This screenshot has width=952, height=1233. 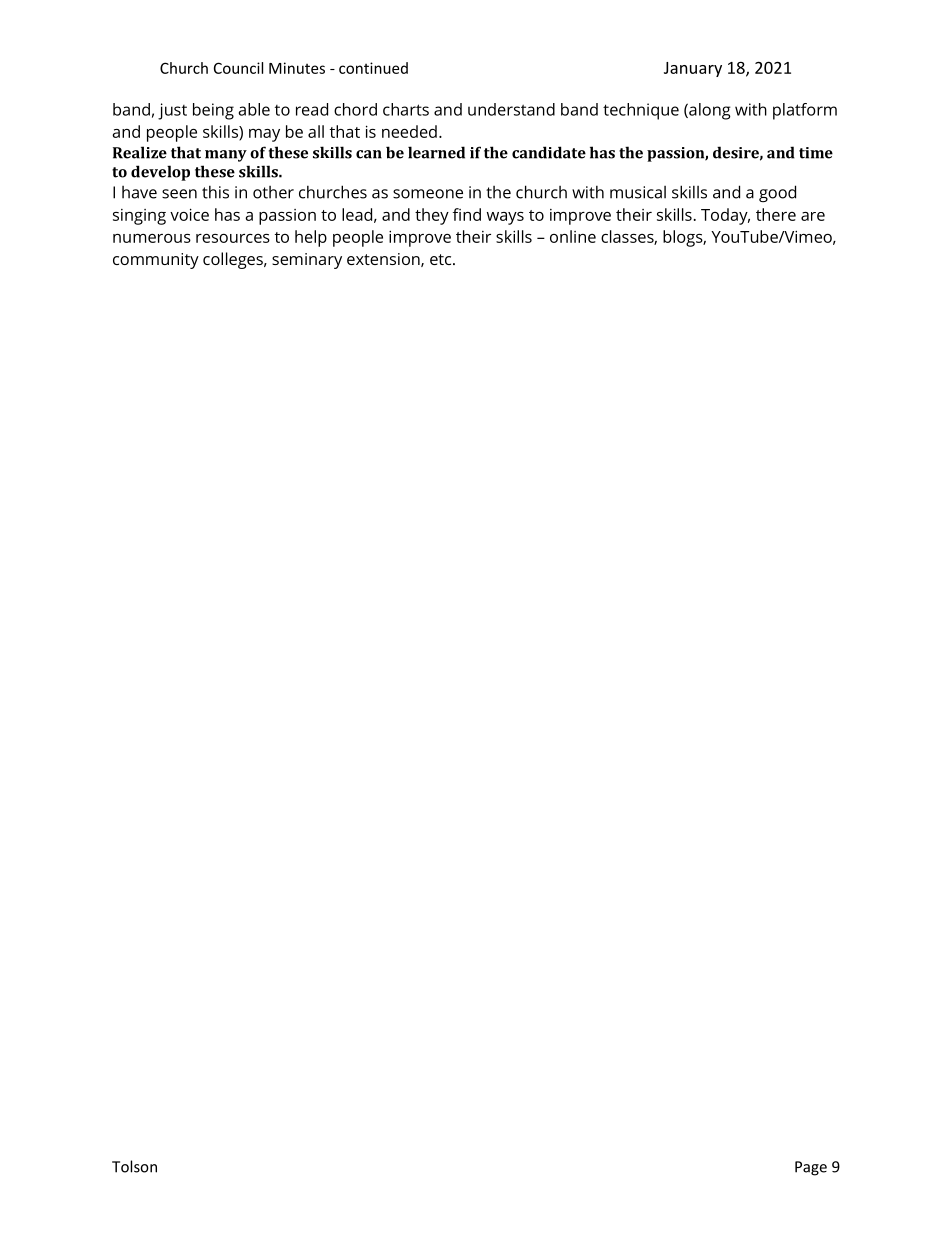 I want to click on etc, so click(x=442, y=259).
